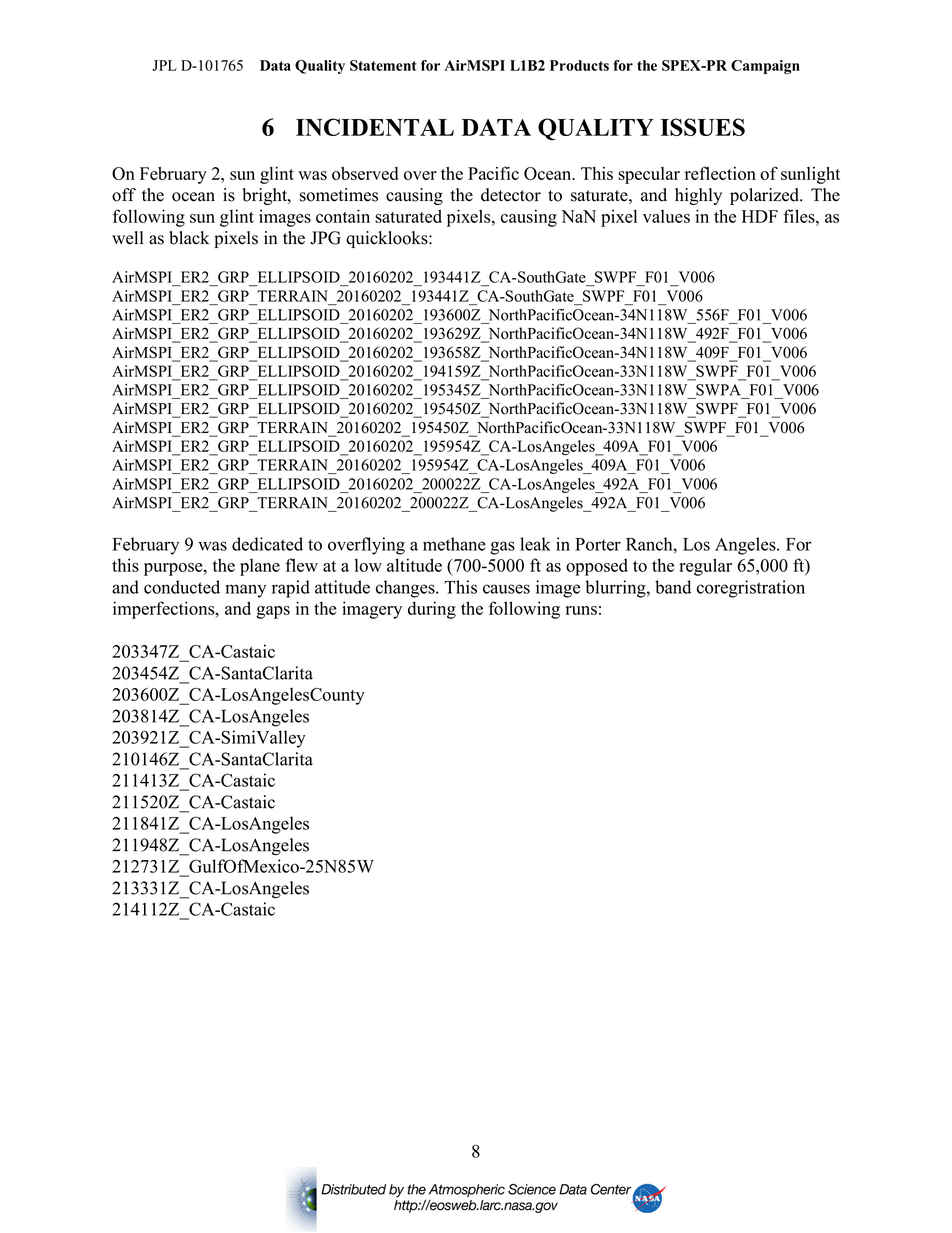  Describe the element at coordinates (765, 67) in the document. I see `Campaign` at that location.
